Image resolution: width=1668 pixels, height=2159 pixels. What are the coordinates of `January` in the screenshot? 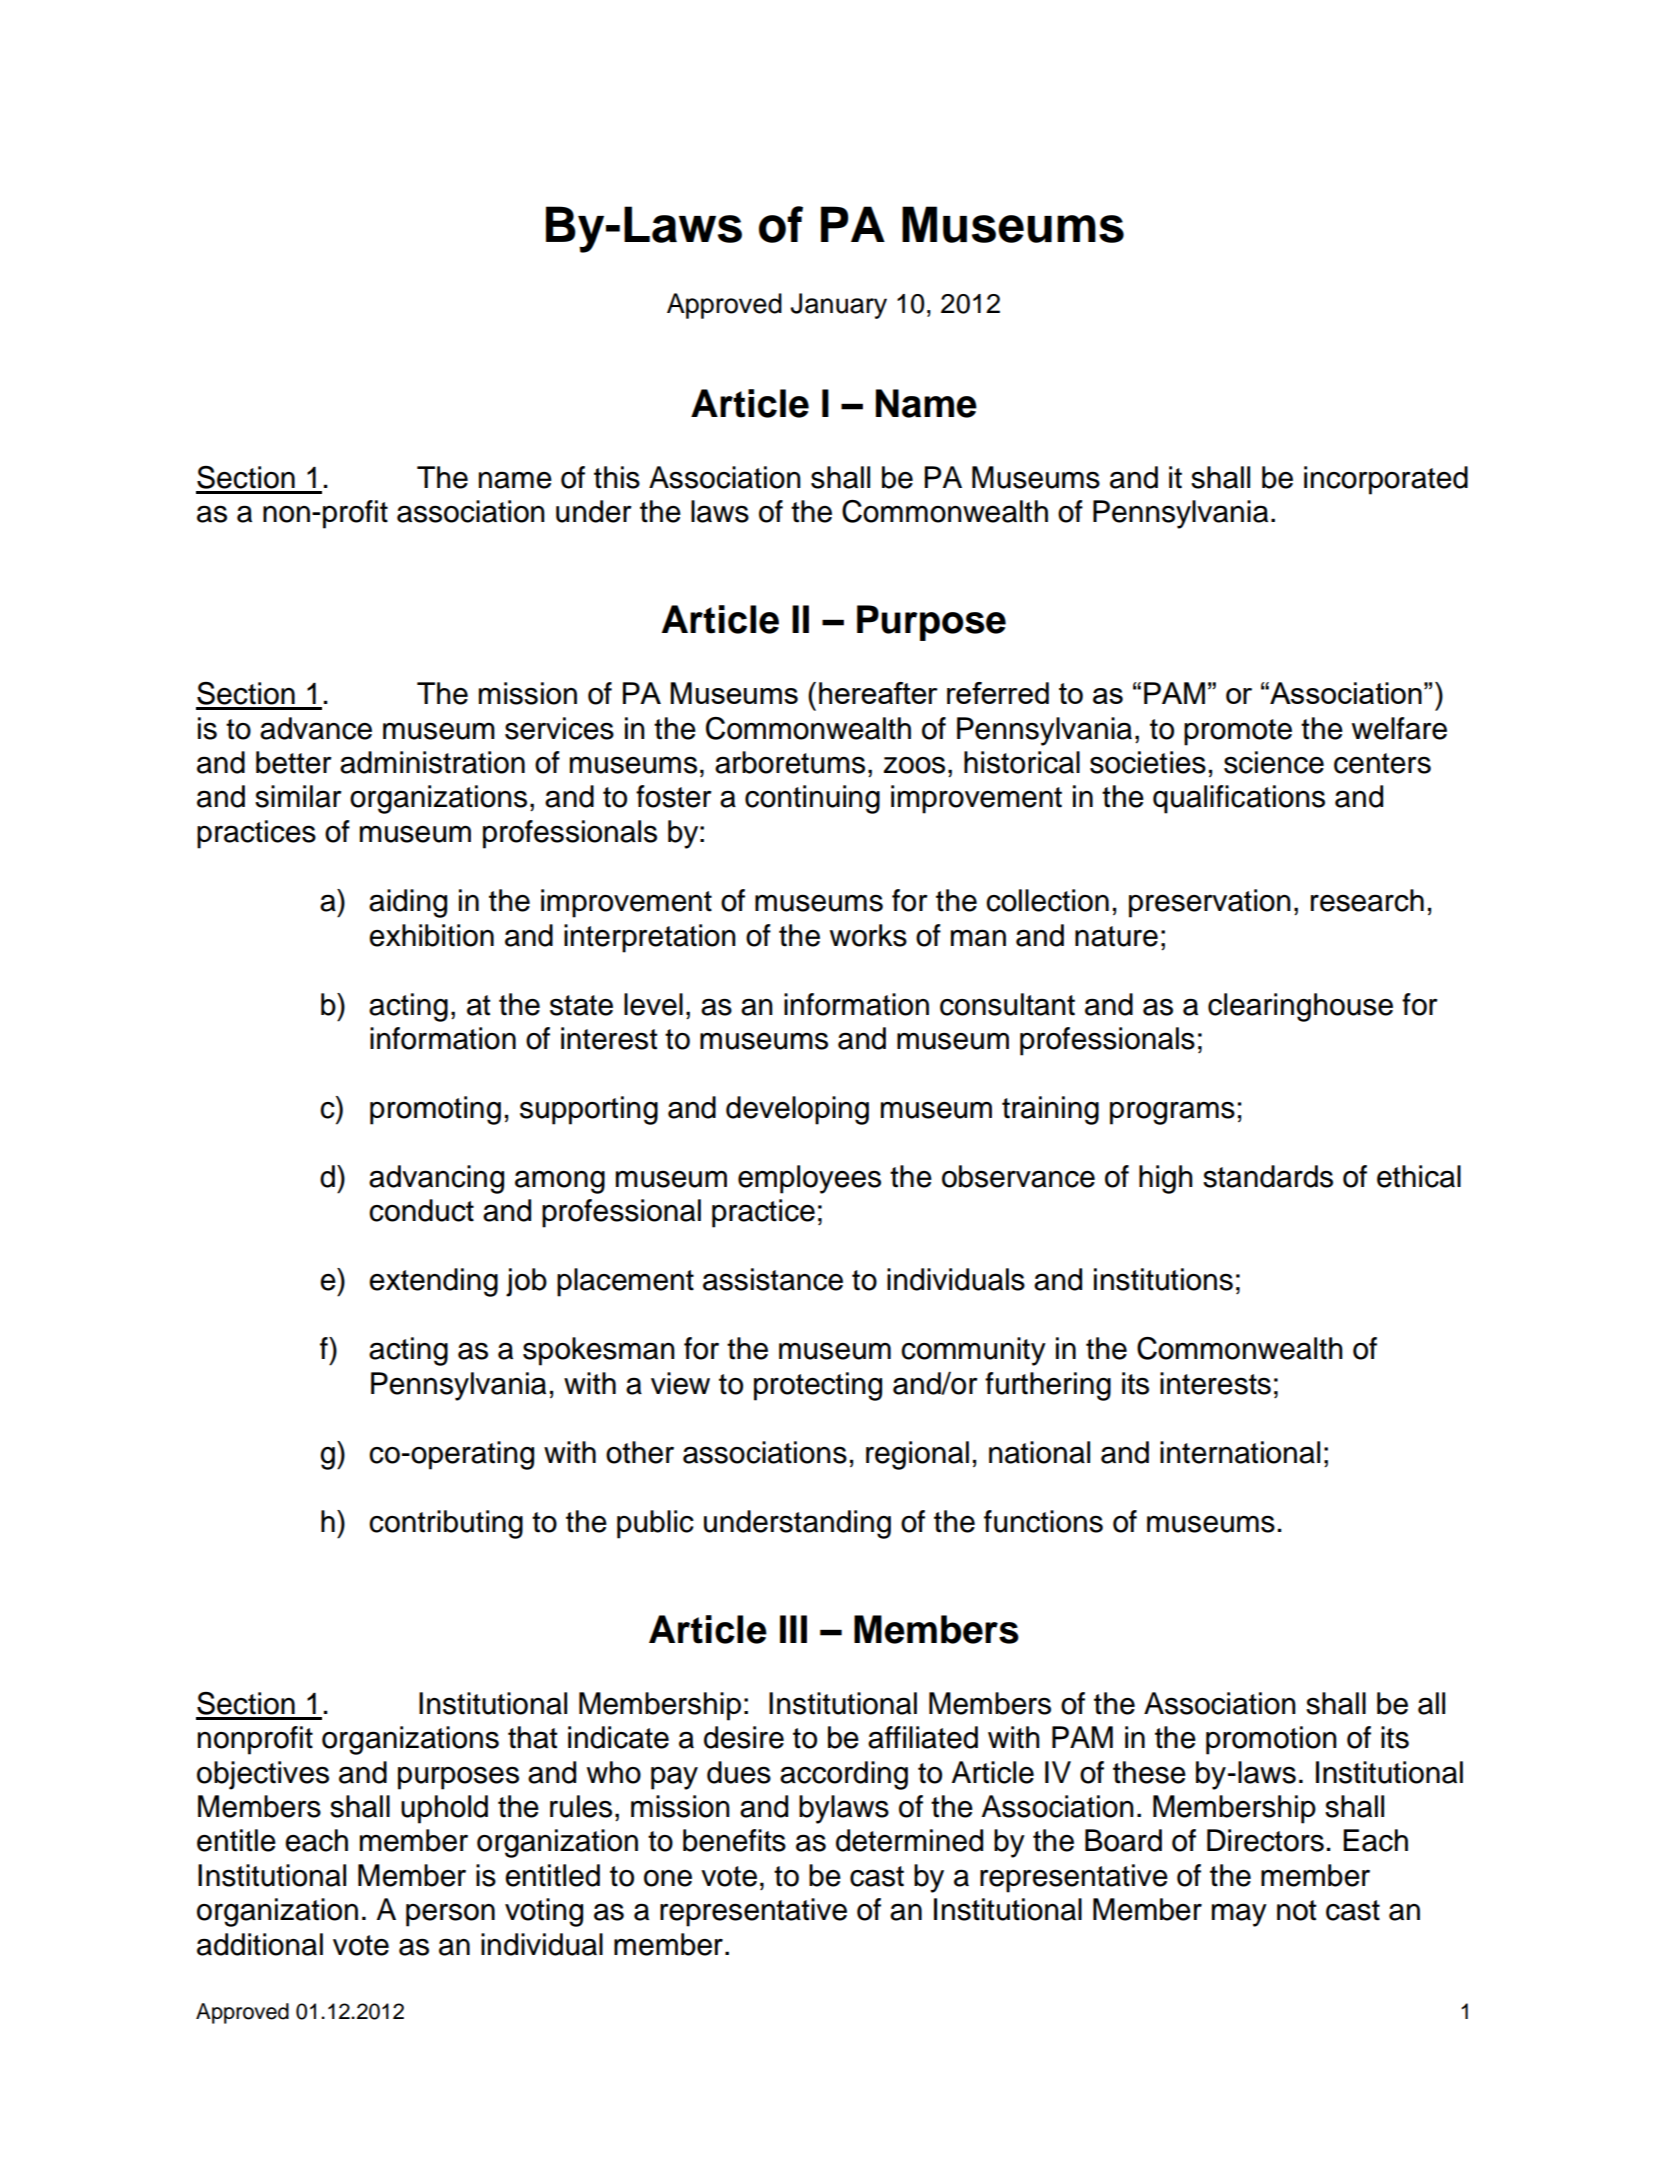 It's located at (838, 306).
